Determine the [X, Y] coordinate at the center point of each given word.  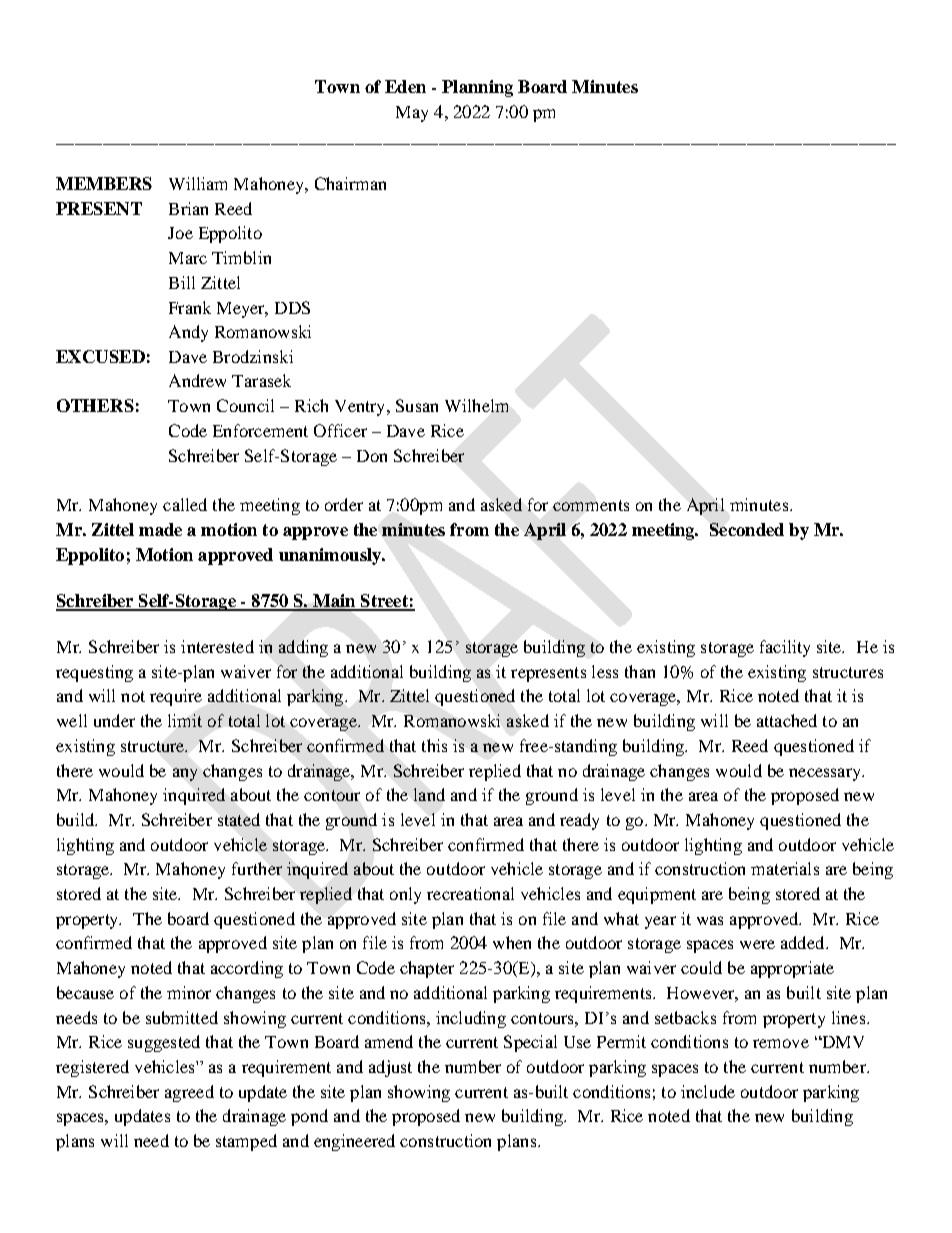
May [412, 114]
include [708, 1091]
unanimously [331, 556]
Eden [405, 86]
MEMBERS [104, 183]
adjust [390, 1068]
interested [217, 646]
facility [785, 648]
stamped [246, 1142]
